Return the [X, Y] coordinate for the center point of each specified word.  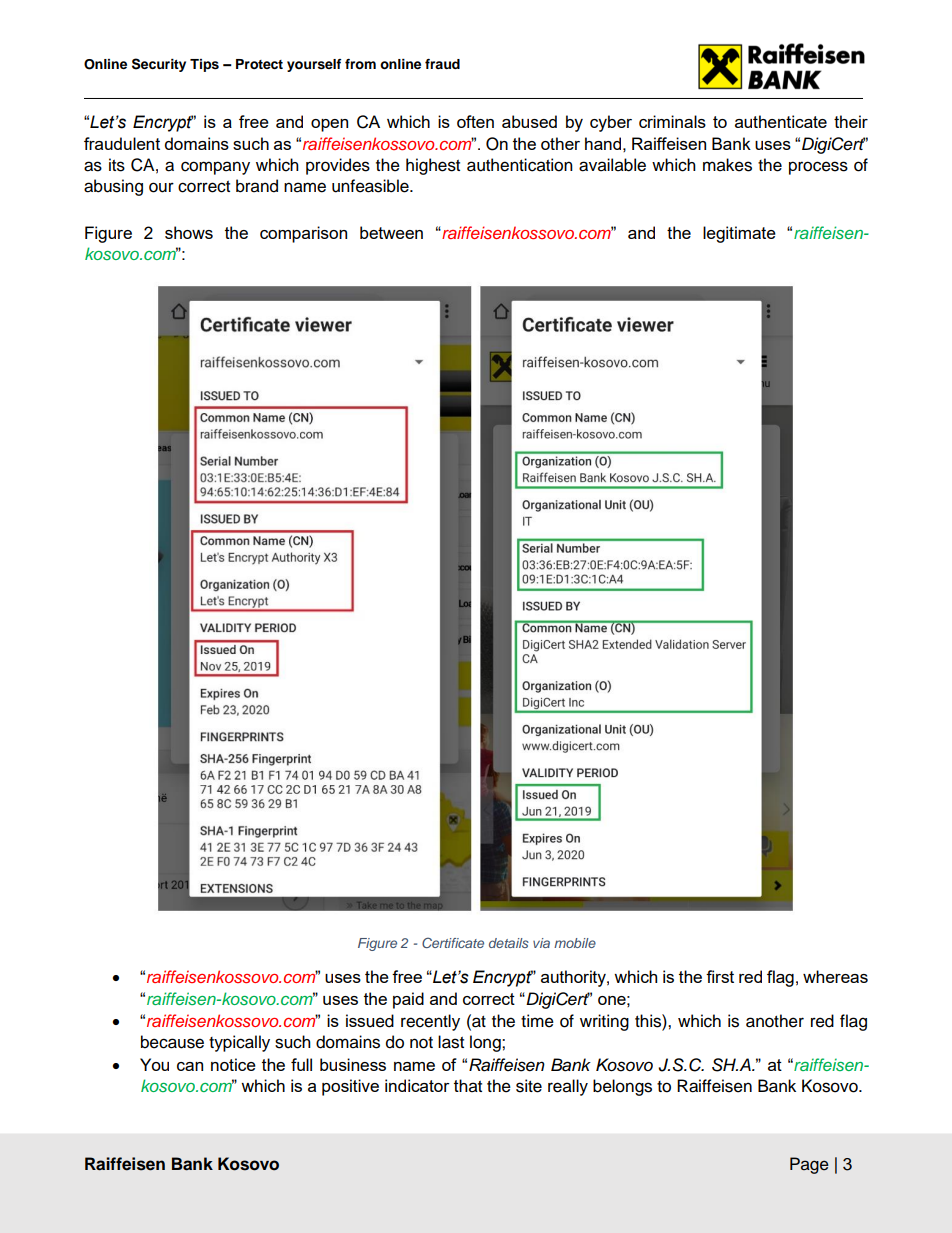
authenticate [781, 121]
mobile [575, 943]
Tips [204, 65]
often [475, 121]
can [190, 1066]
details [509, 943]
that [468, 1086]
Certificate [453, 942]
